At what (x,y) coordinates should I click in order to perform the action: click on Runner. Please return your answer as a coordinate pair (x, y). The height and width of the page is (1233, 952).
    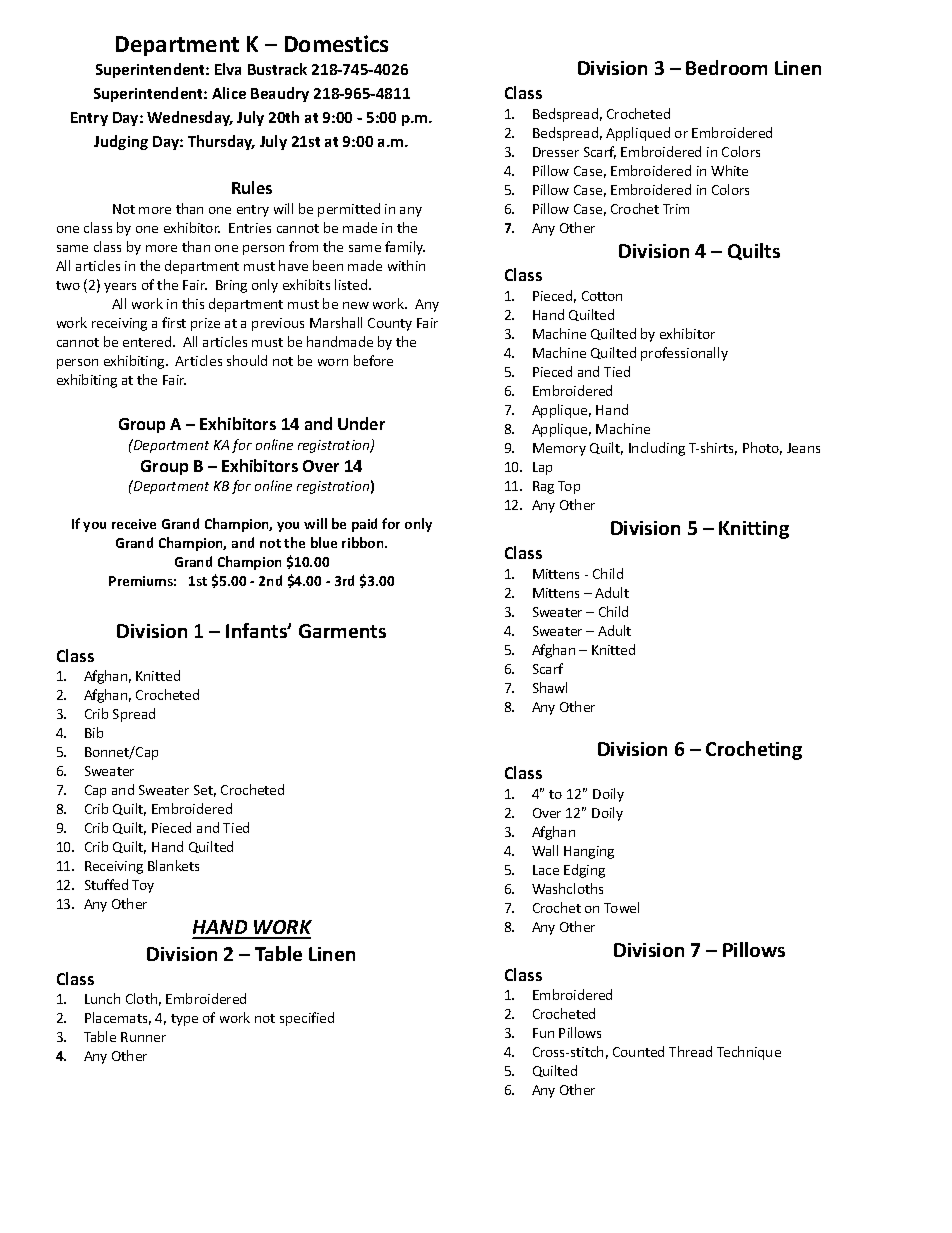
    Looking at the image, I should click on (143, 1037).
